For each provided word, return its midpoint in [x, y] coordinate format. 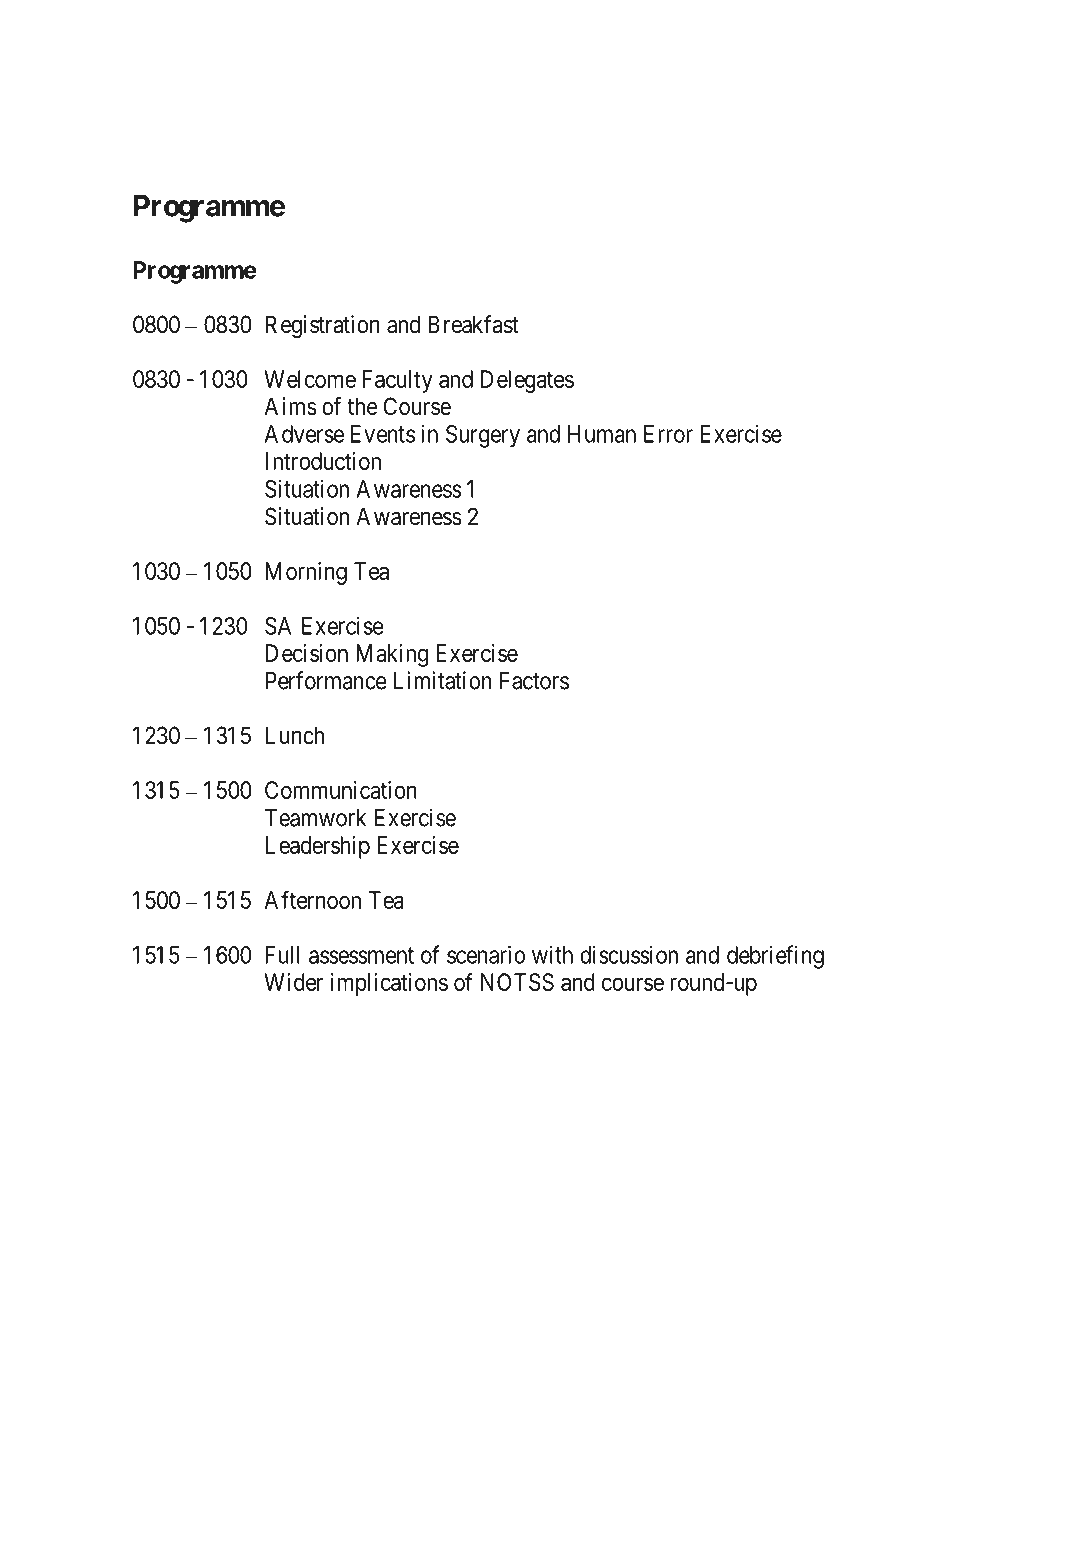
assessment [361, 955]
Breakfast [473, 324]
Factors [534, 681]
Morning [306, 573]
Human [602, 434]
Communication [341, 790]
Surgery [483, 436]
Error [668, 434]
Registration [323, 326]
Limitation [442, 680]
